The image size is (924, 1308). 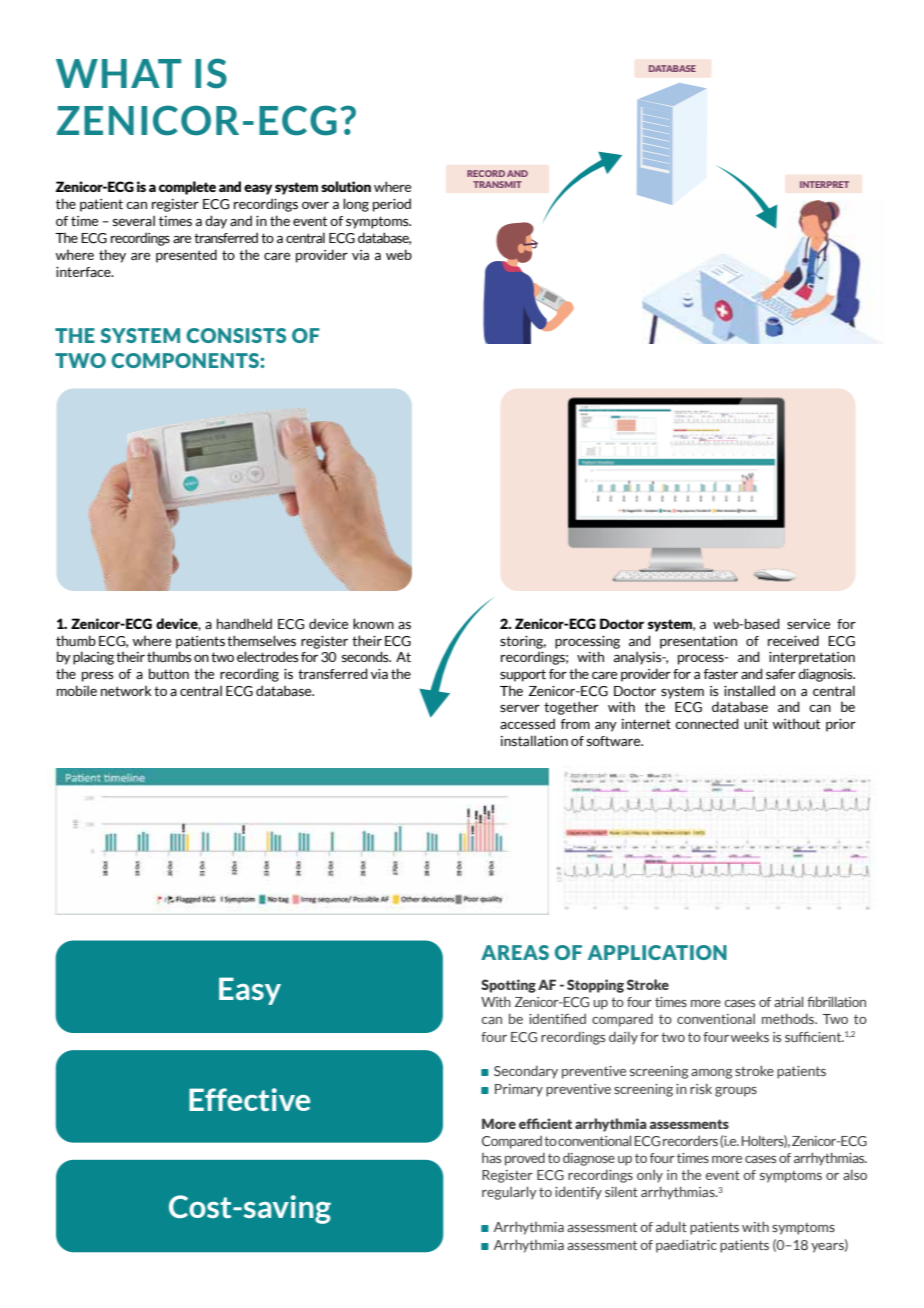 I want to click on network, so click(x=126, y=690).
